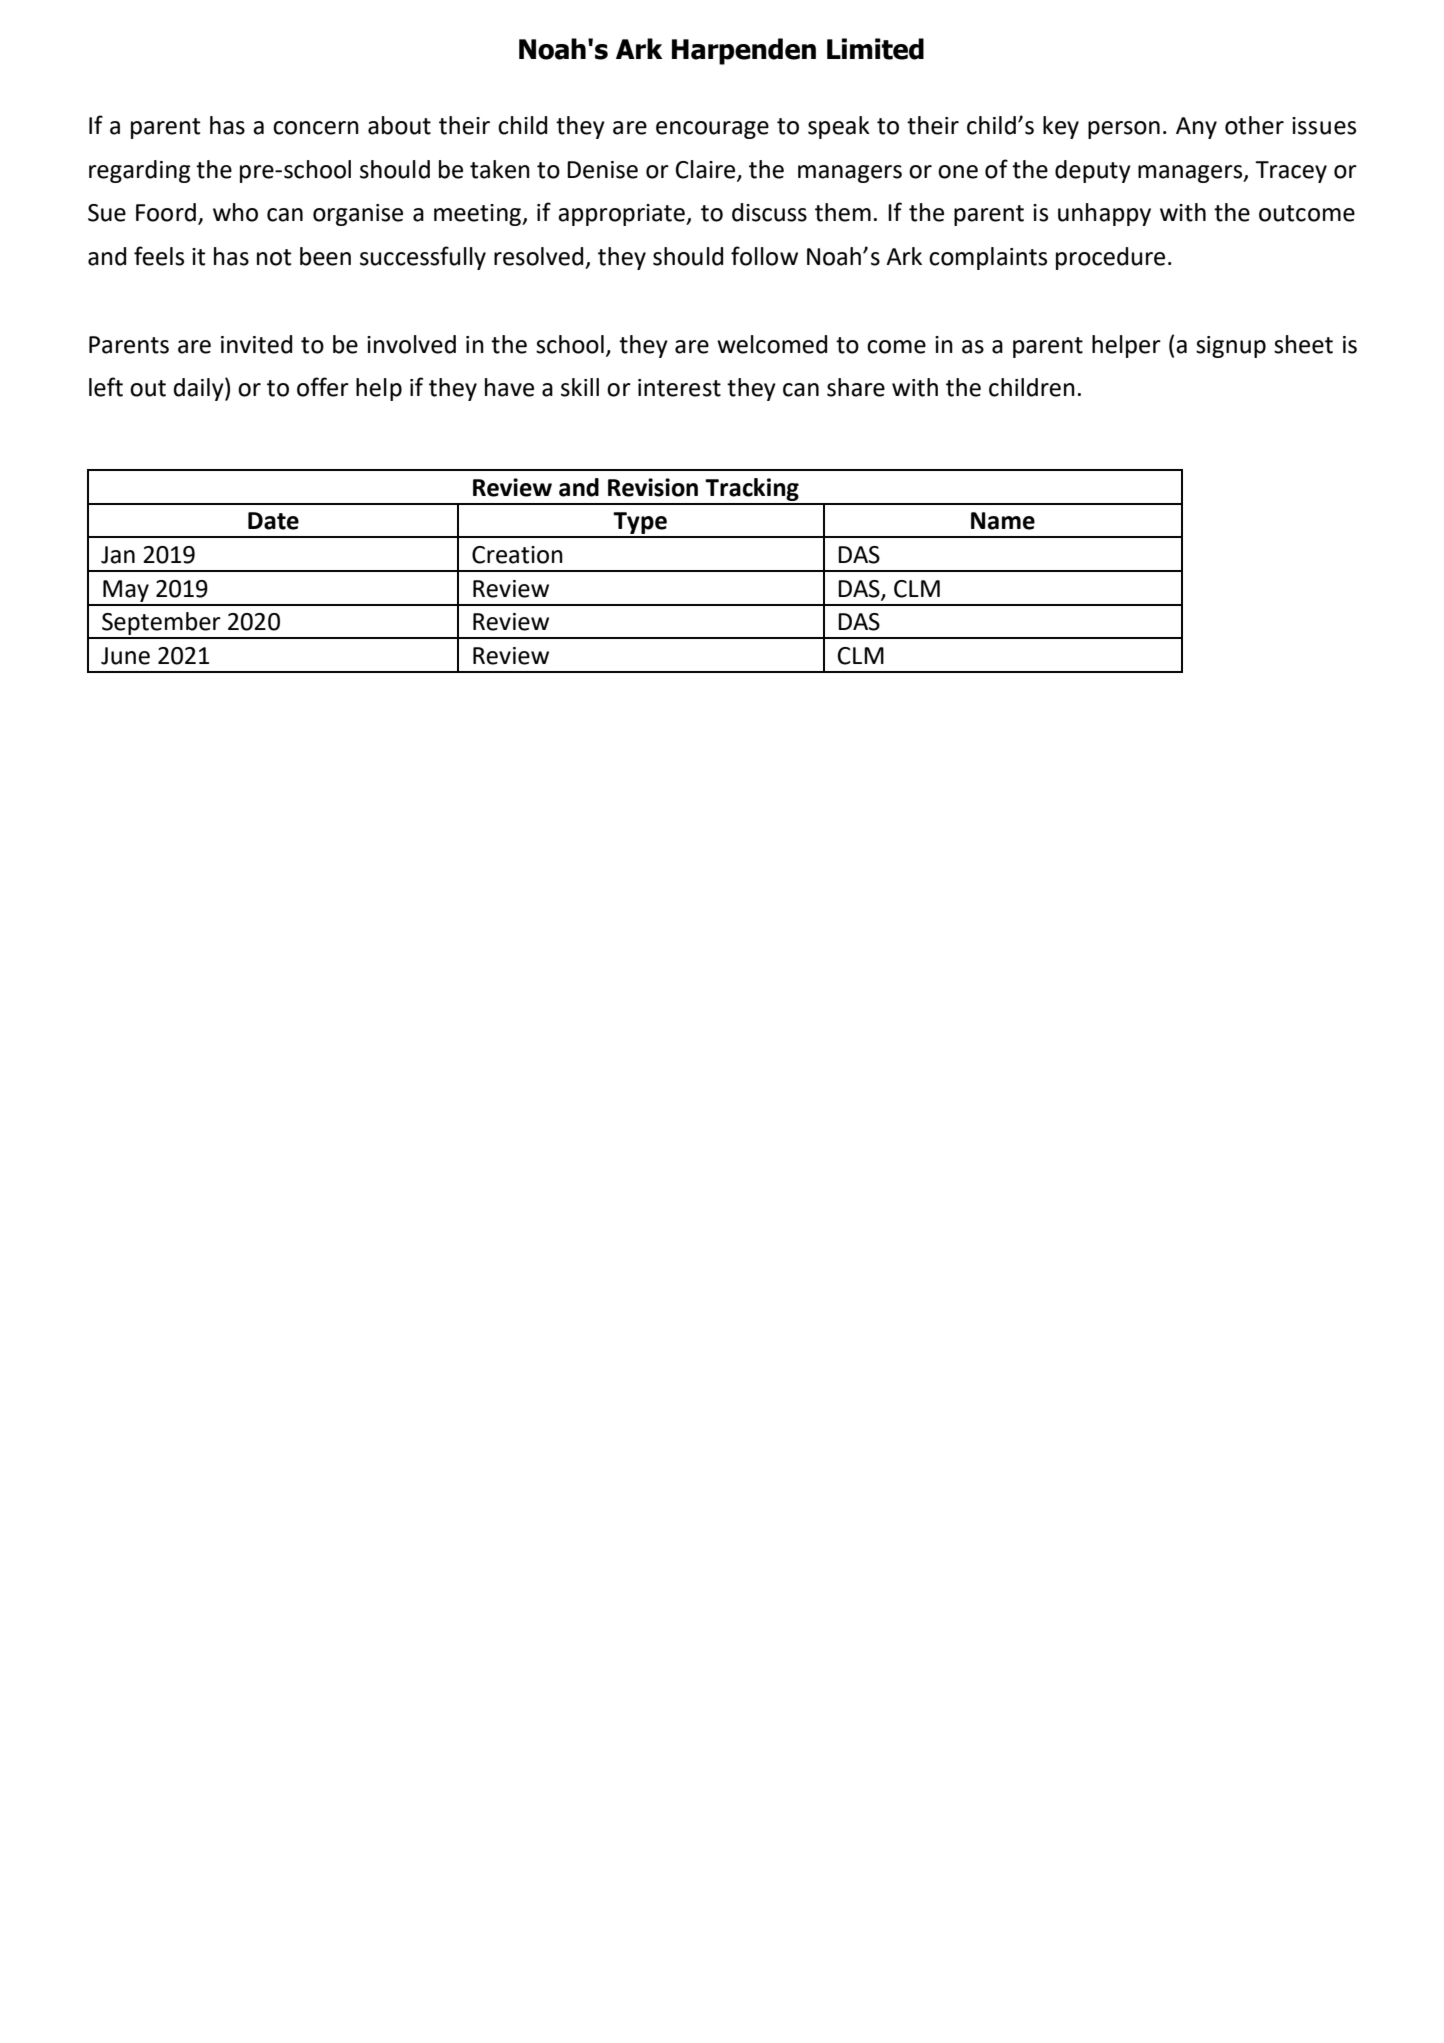 The height and width of the screenshot is (2043, 1444). I want to click on September, so click(161, 625).
